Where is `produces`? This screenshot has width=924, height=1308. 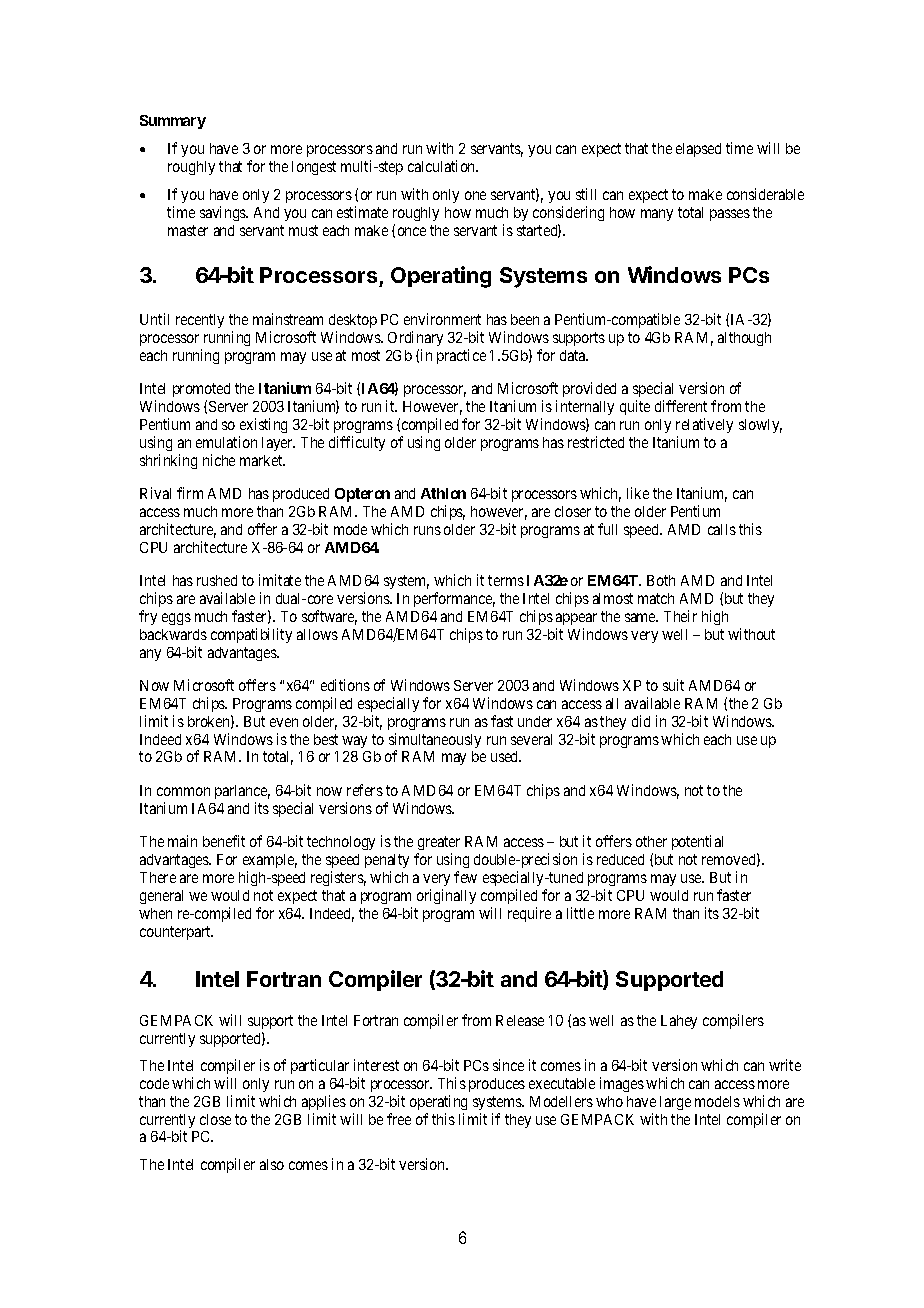 produces is located at coordinates (497, 1085).
